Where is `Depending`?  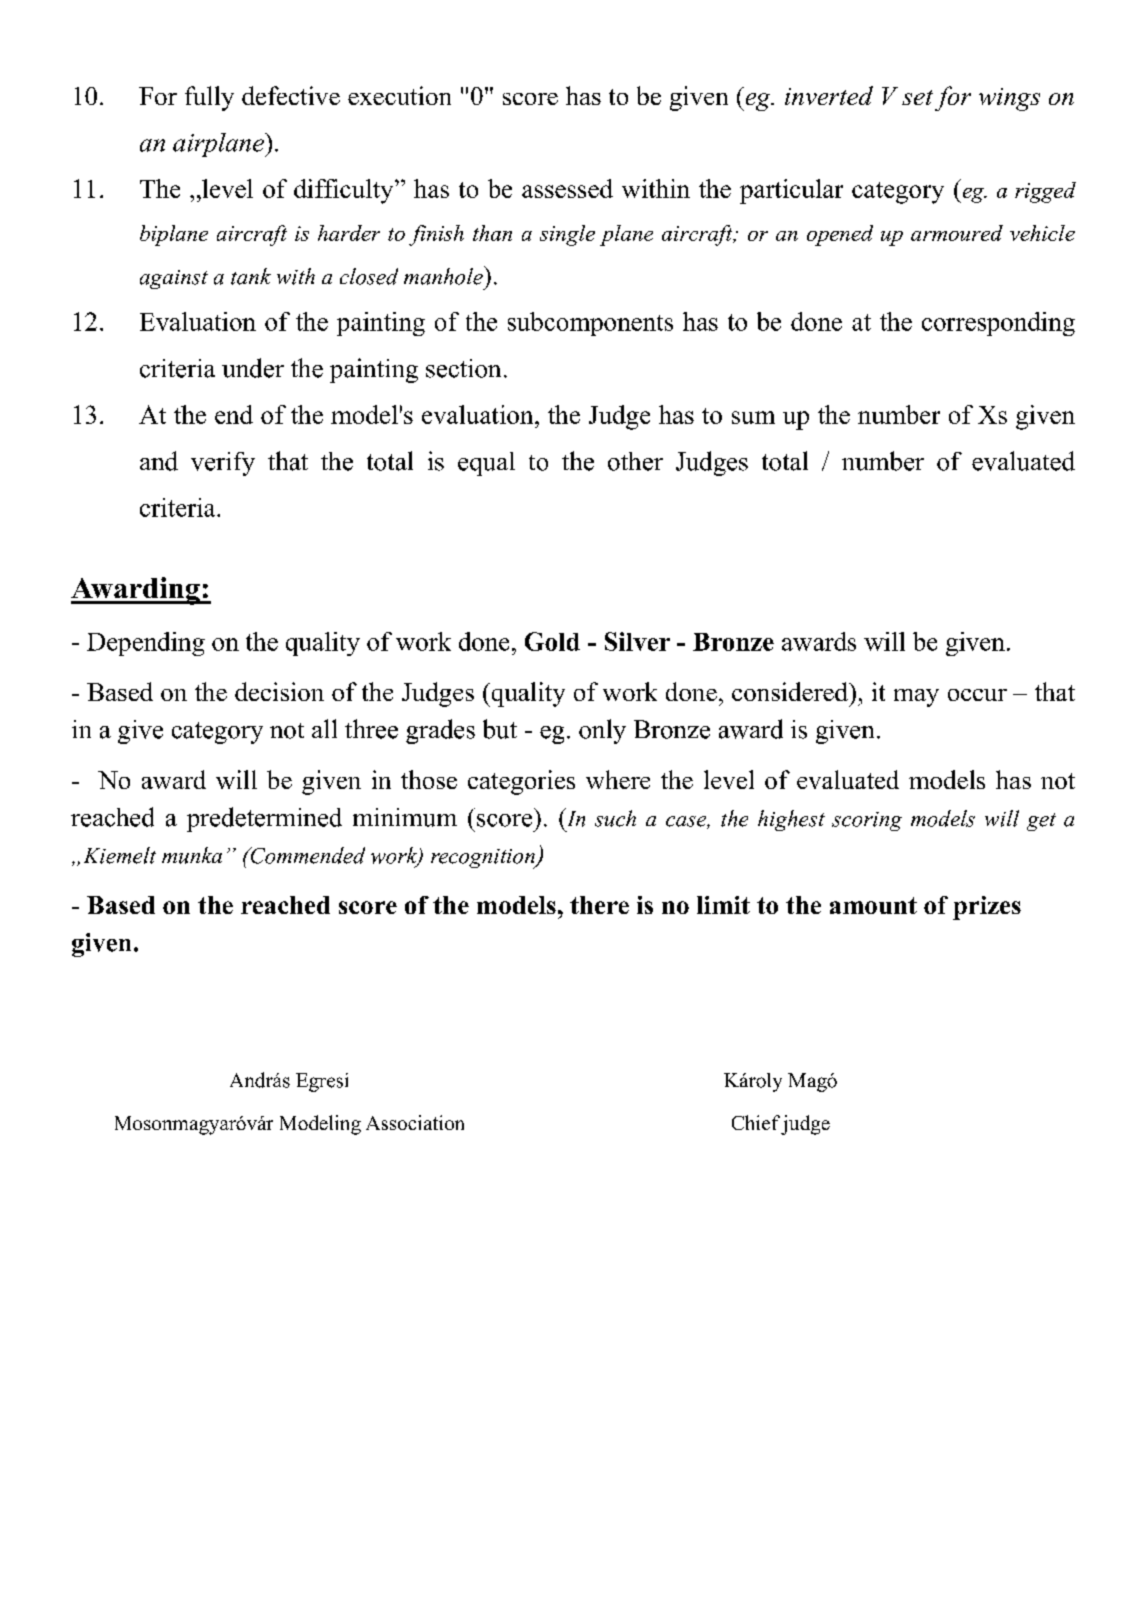 Depending is located at coordinates (146, 644).
